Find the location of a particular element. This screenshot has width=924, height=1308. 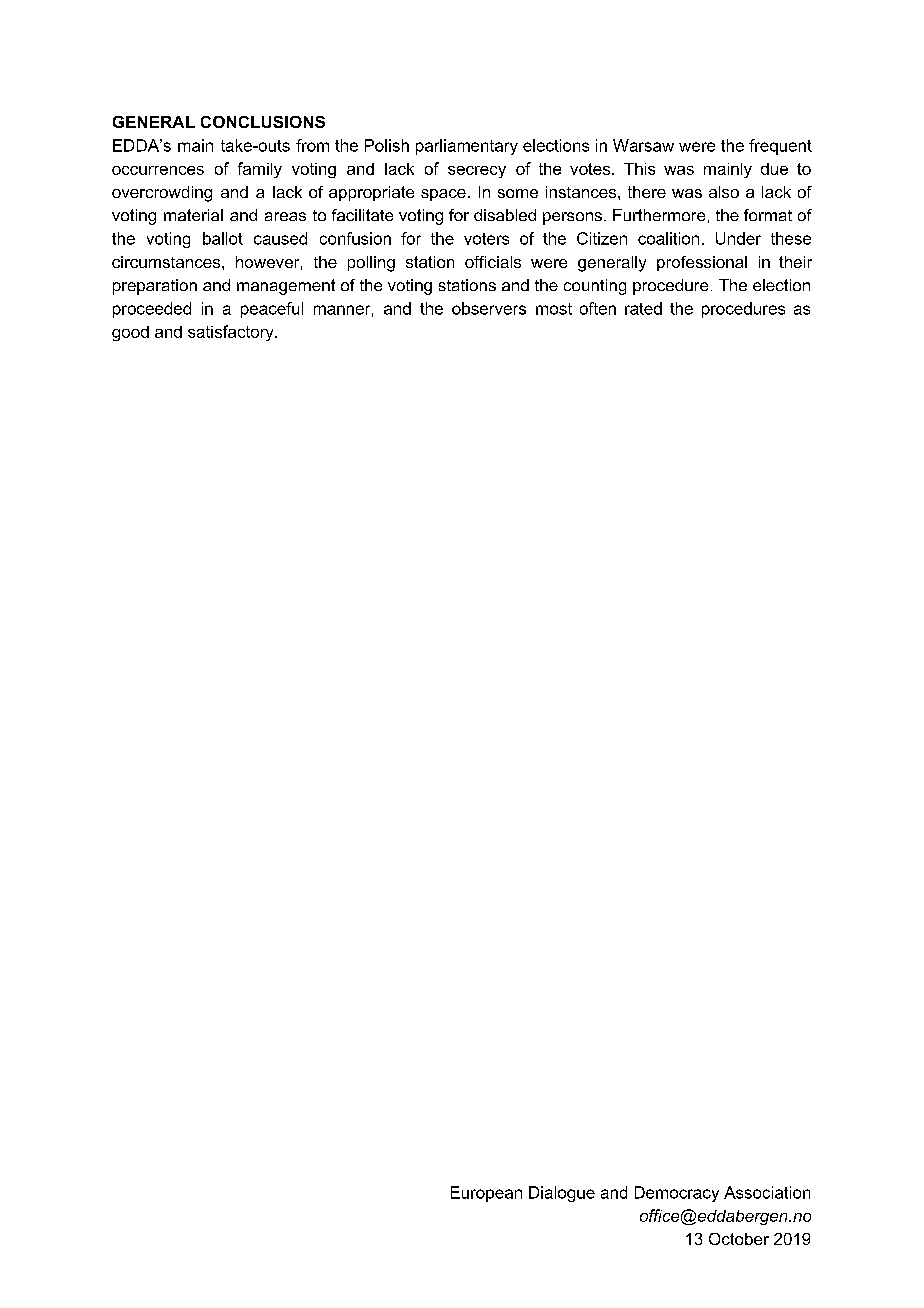

family is located at coordinates (260, 170).
